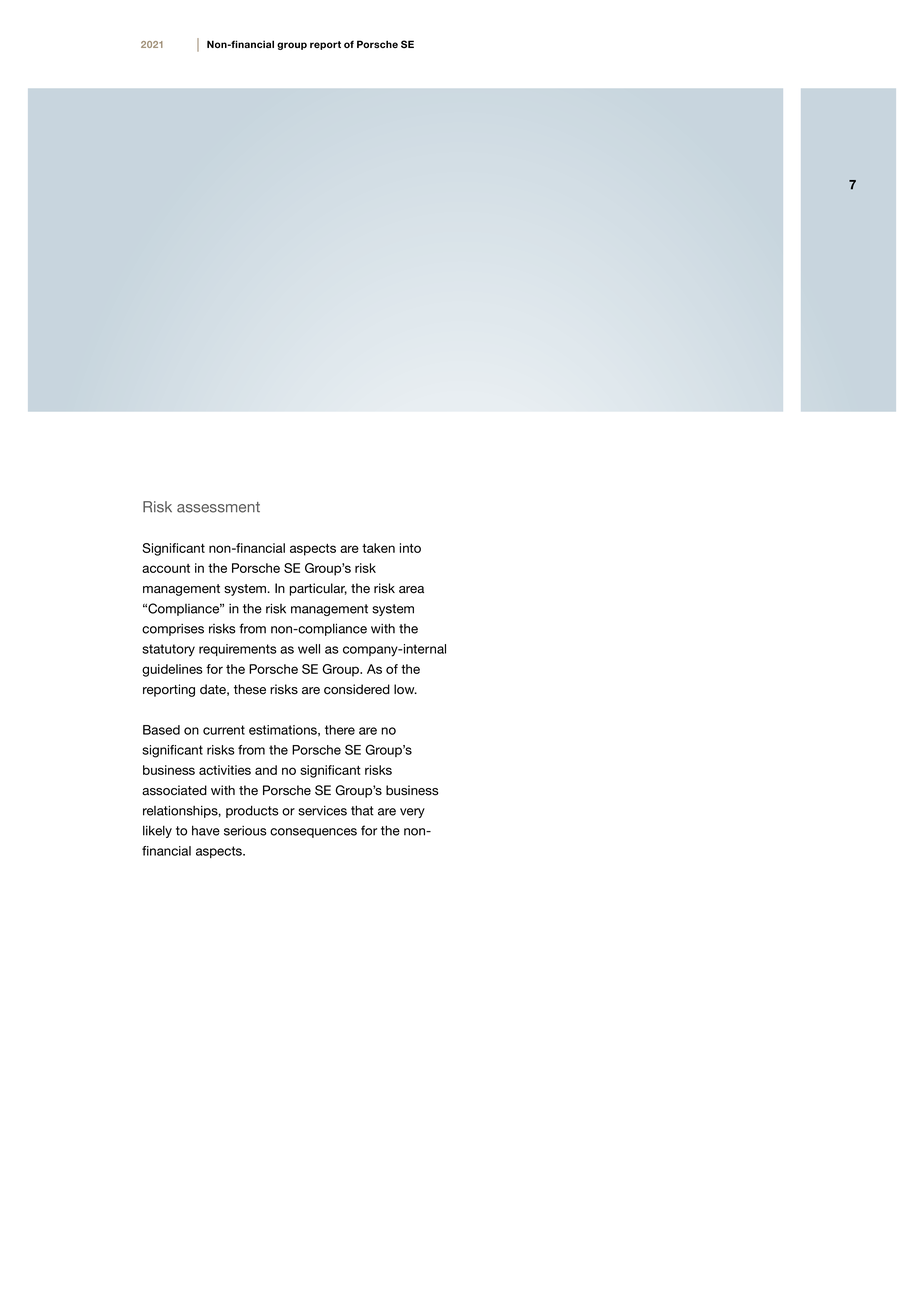  What do you see at coordinates (340, 730) in the screenshot?
I see `there` at bounding box center [340, 730].
